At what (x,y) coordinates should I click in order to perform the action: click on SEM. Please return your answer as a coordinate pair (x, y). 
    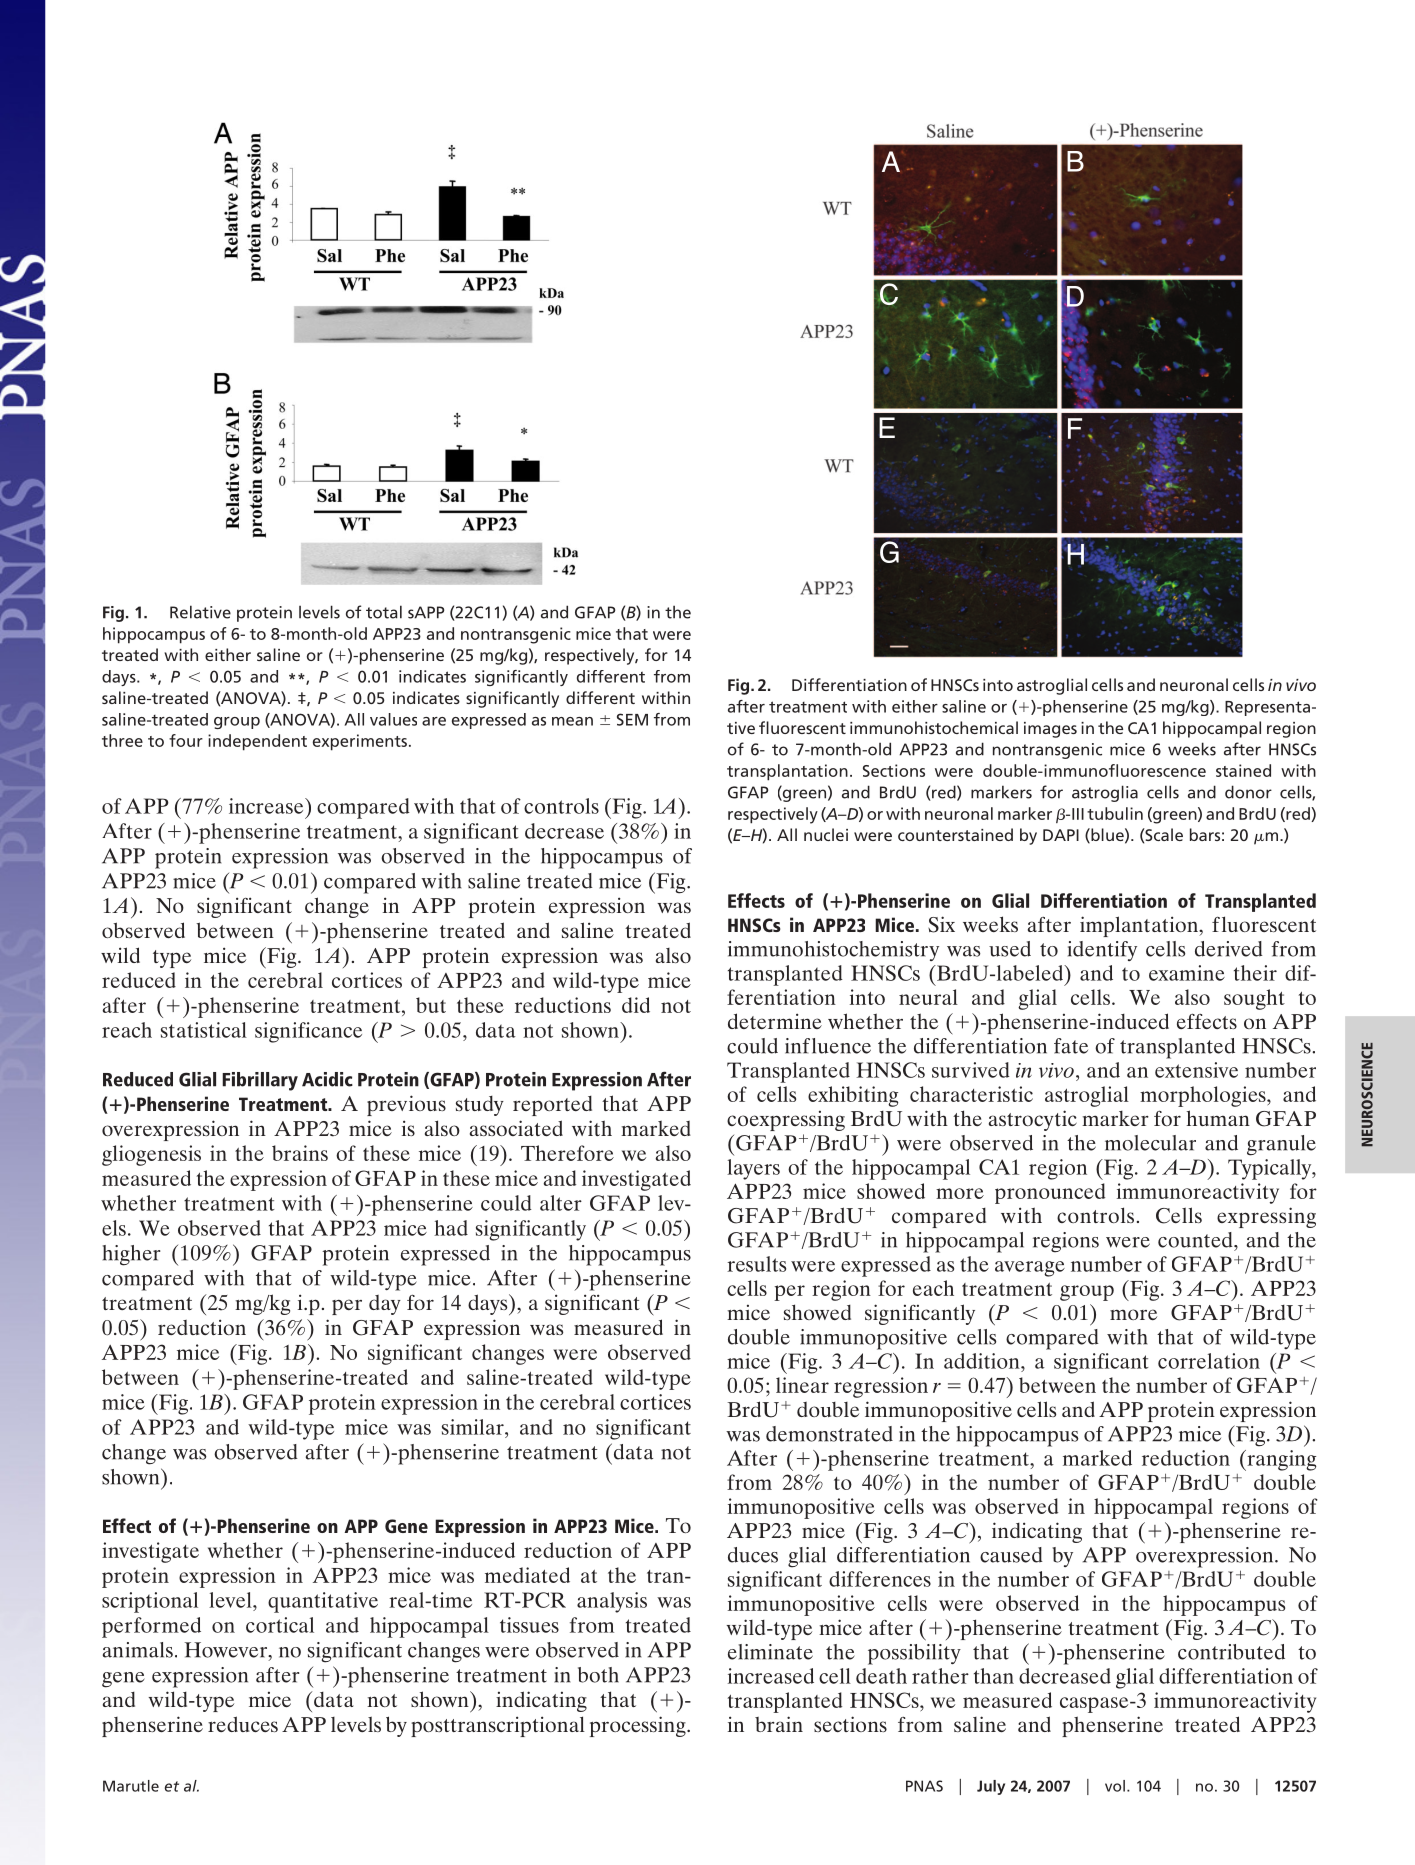
    Looking at the image, I should click on (632, 719).
